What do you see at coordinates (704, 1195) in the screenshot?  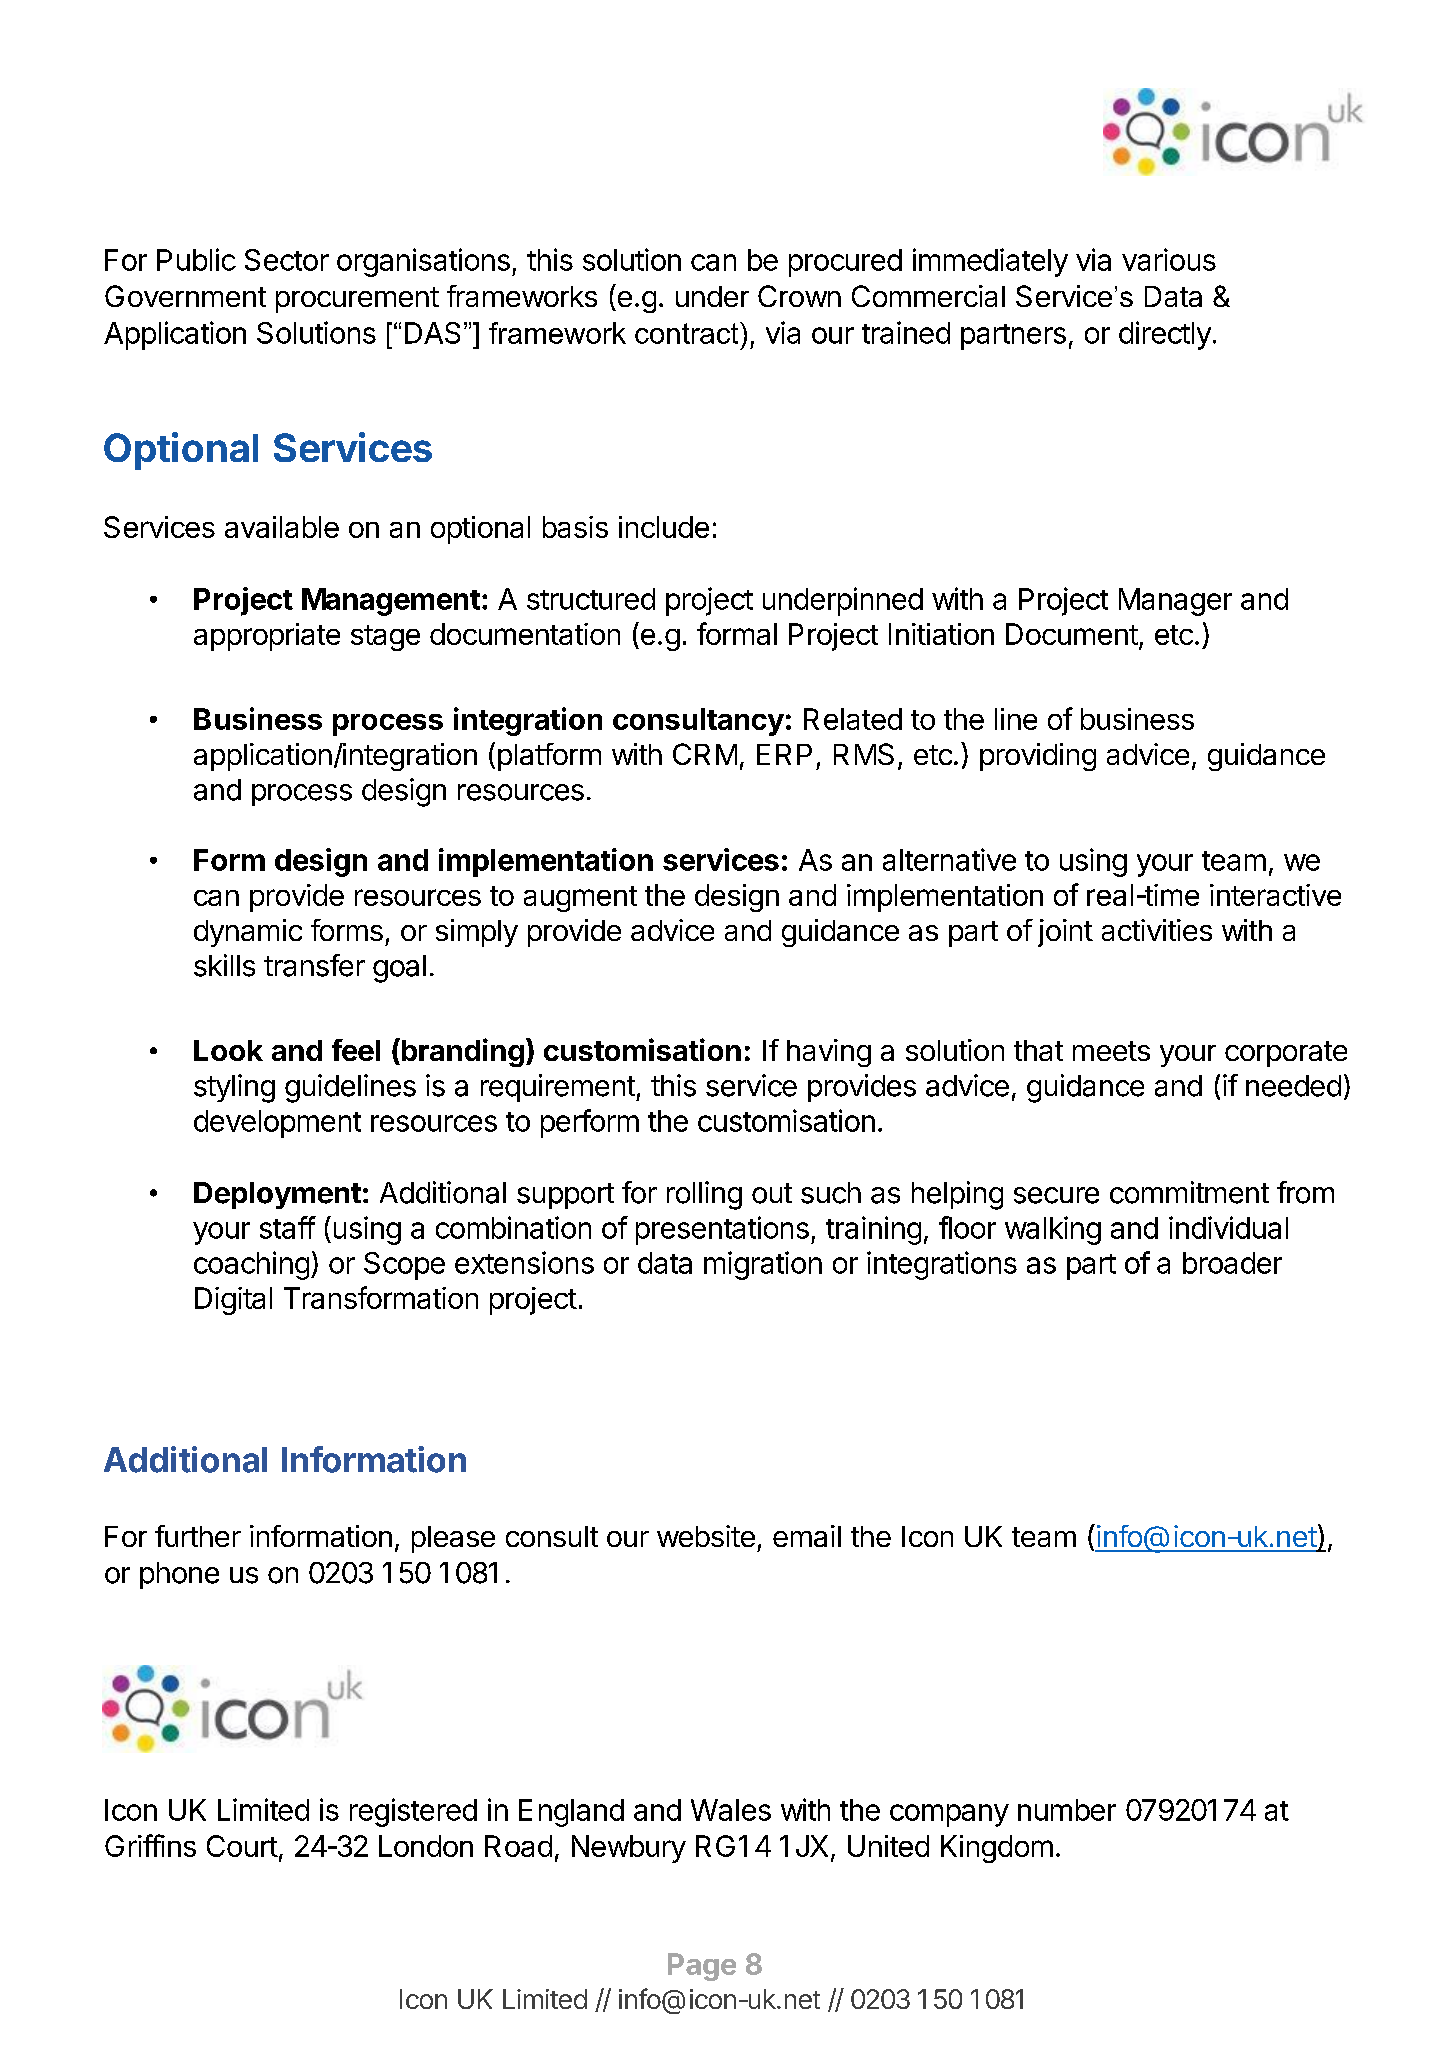 I see `rolling` at bounding box center [704, 1195].
